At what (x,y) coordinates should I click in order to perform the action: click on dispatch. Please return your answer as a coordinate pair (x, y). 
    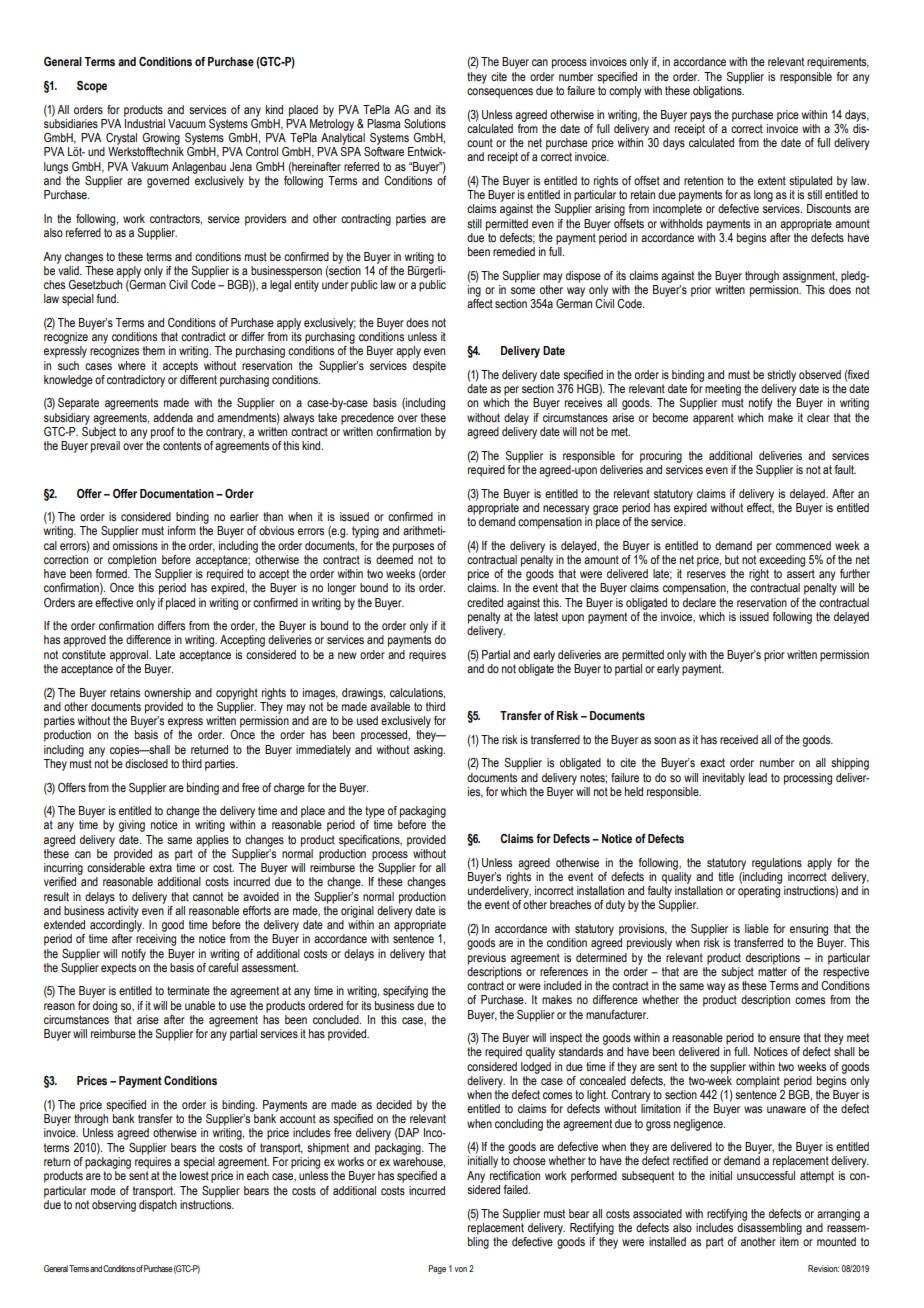
    Looking at the image, I should click on (158, 1204).
